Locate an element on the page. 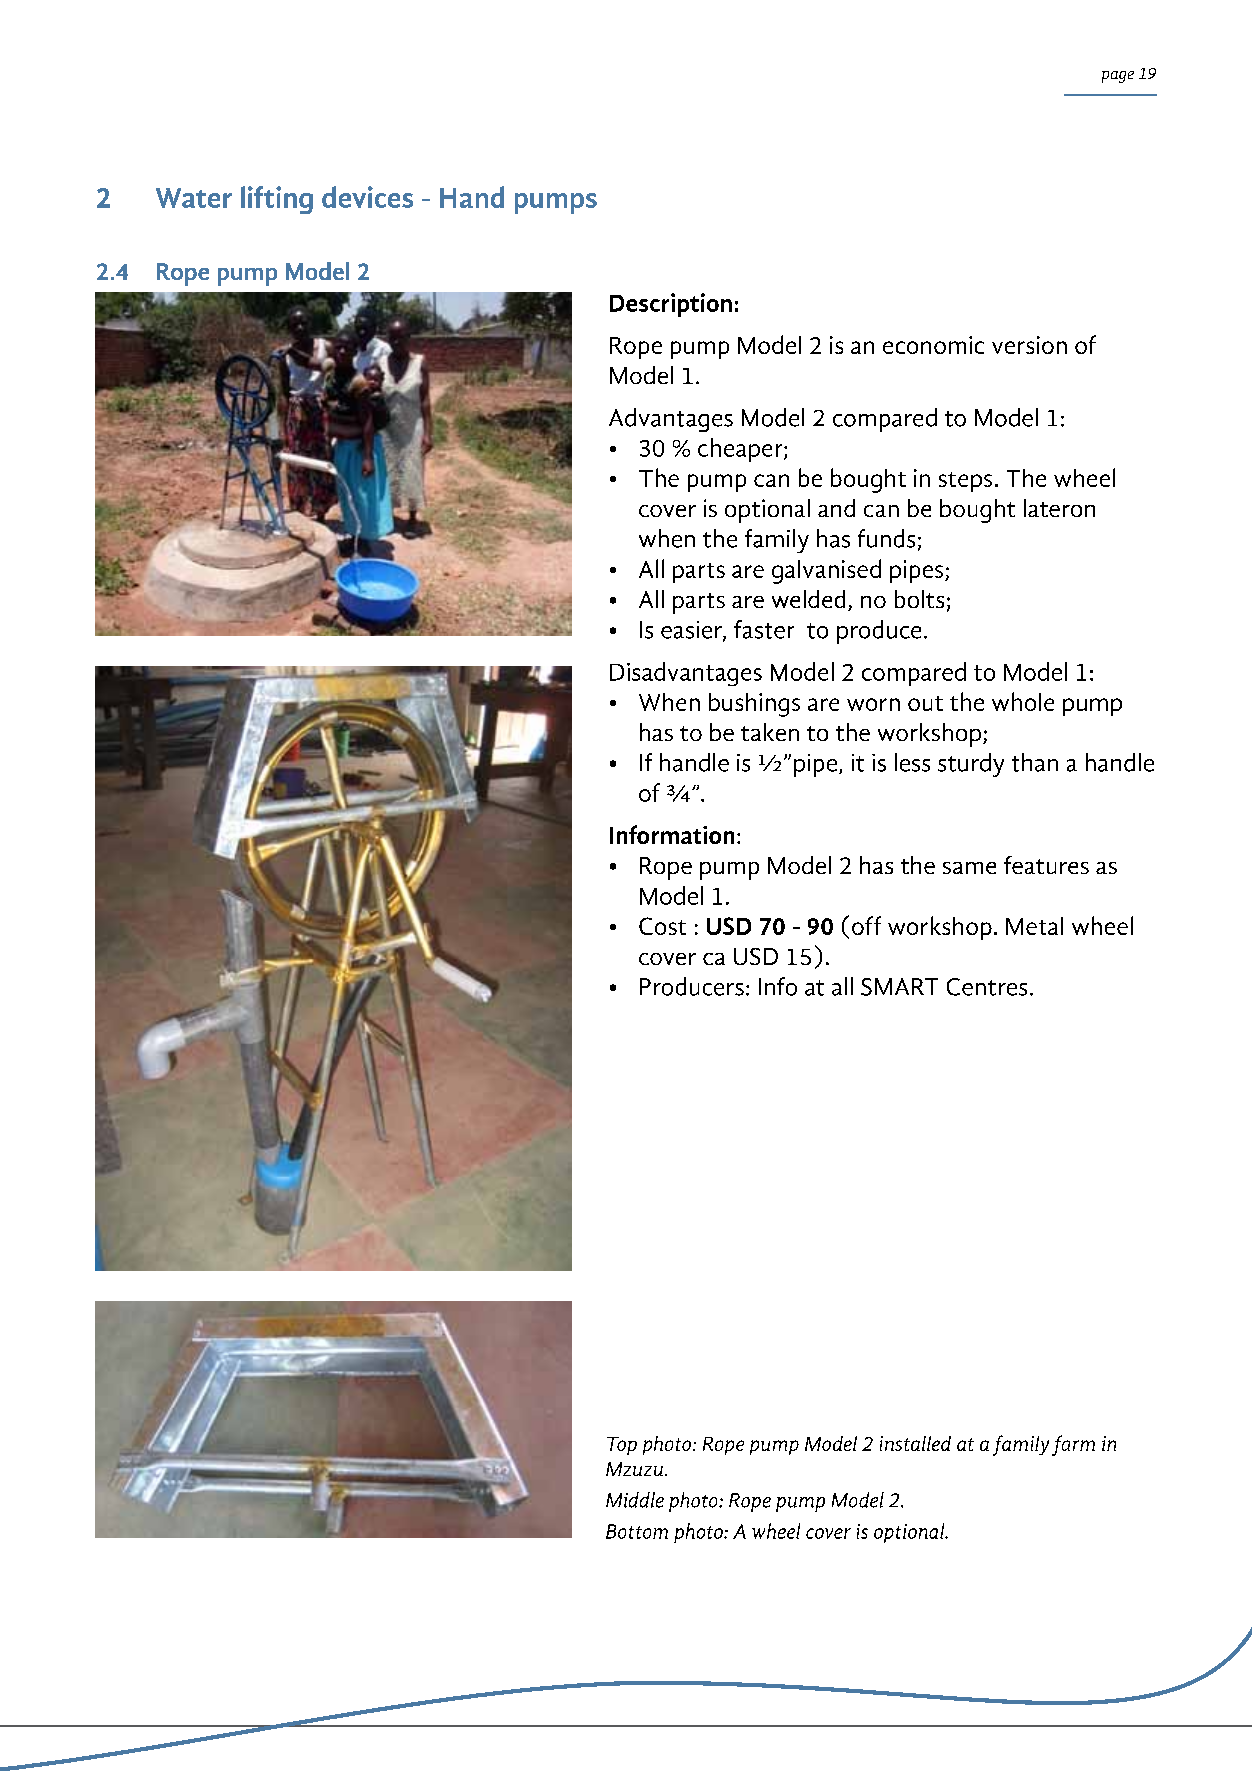 The height and width of the document is (1771, 1252). Description is located at coordinates (671, 305).
